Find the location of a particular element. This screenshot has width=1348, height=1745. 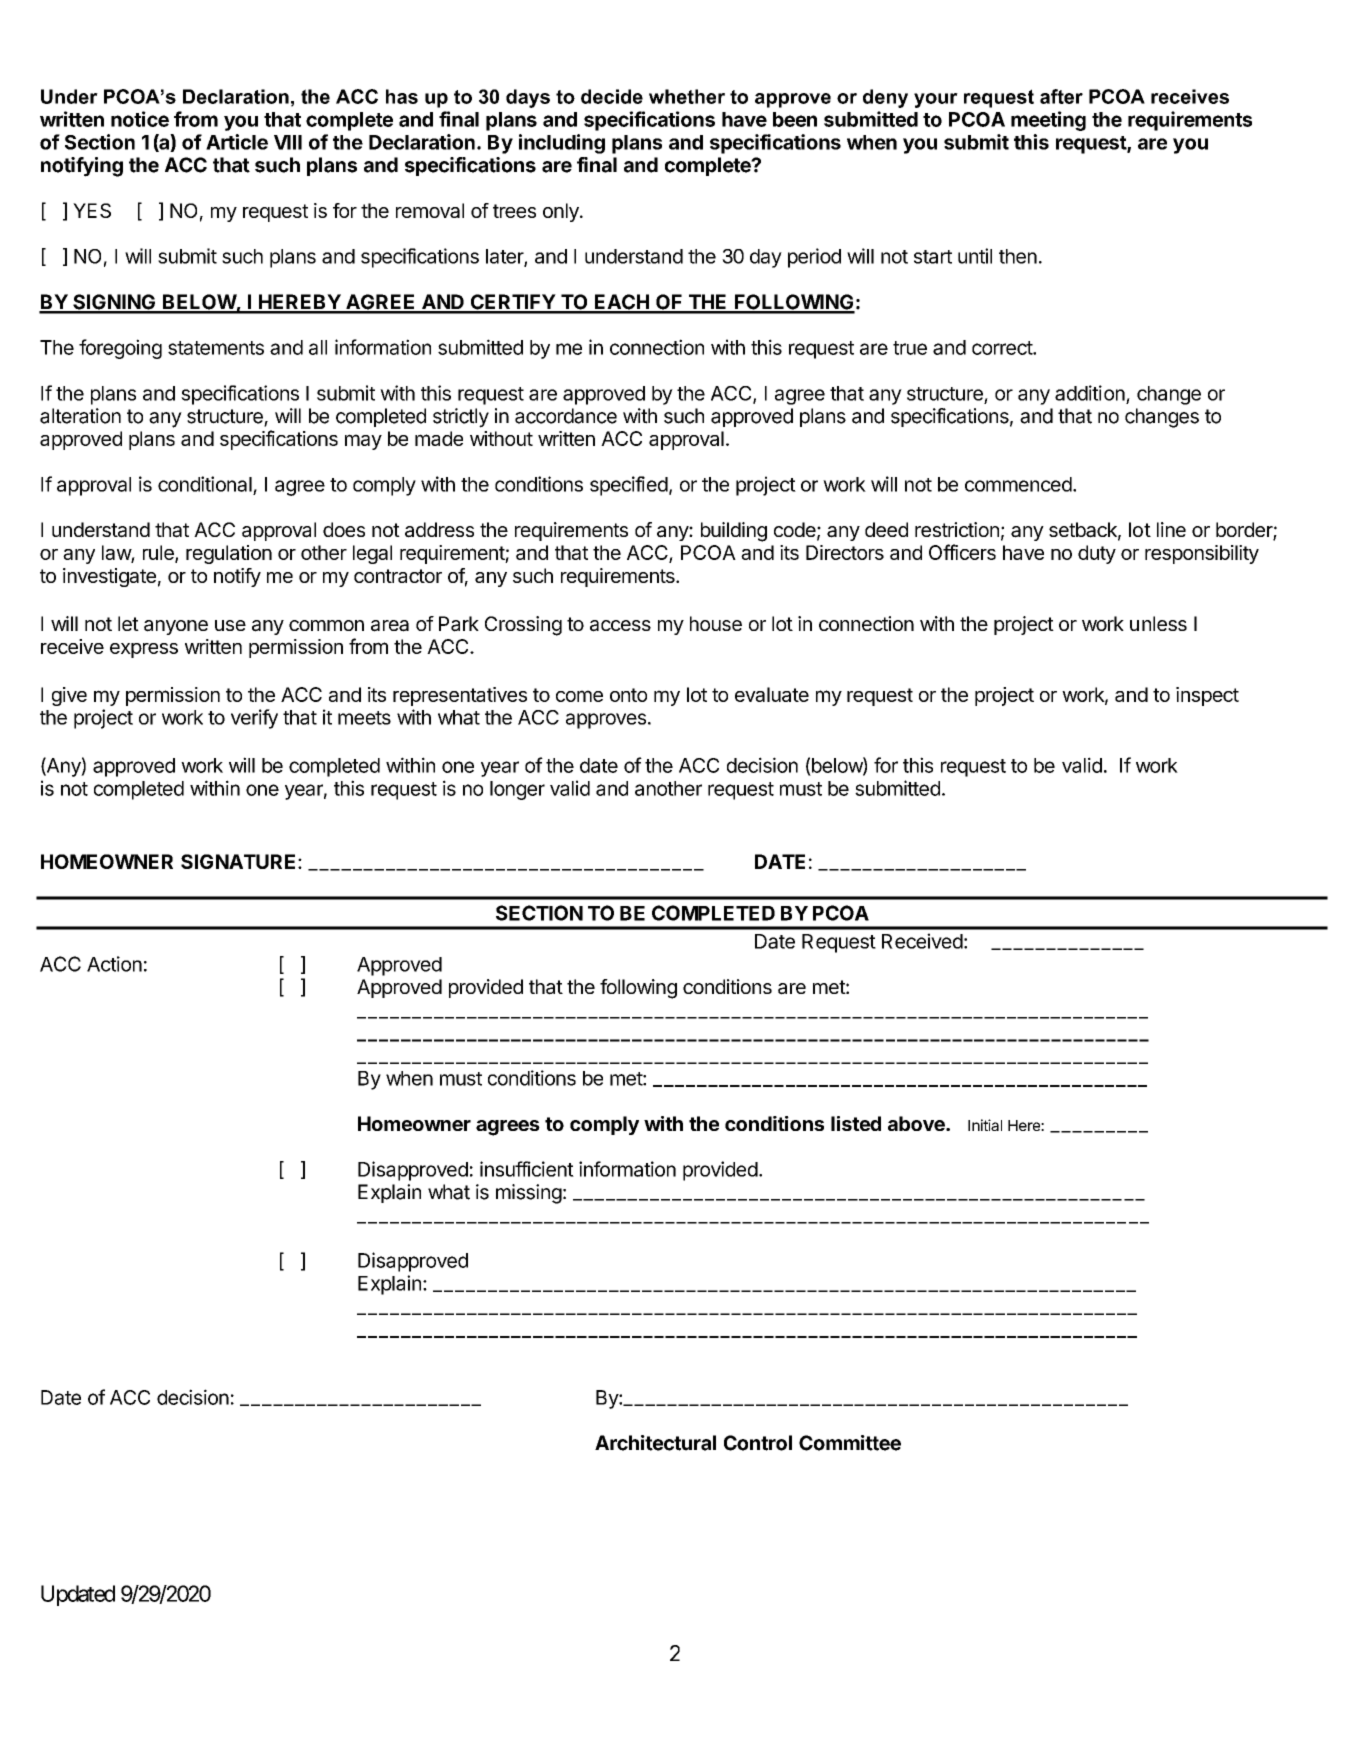

inspect is located at coordinates (1207, 696).
